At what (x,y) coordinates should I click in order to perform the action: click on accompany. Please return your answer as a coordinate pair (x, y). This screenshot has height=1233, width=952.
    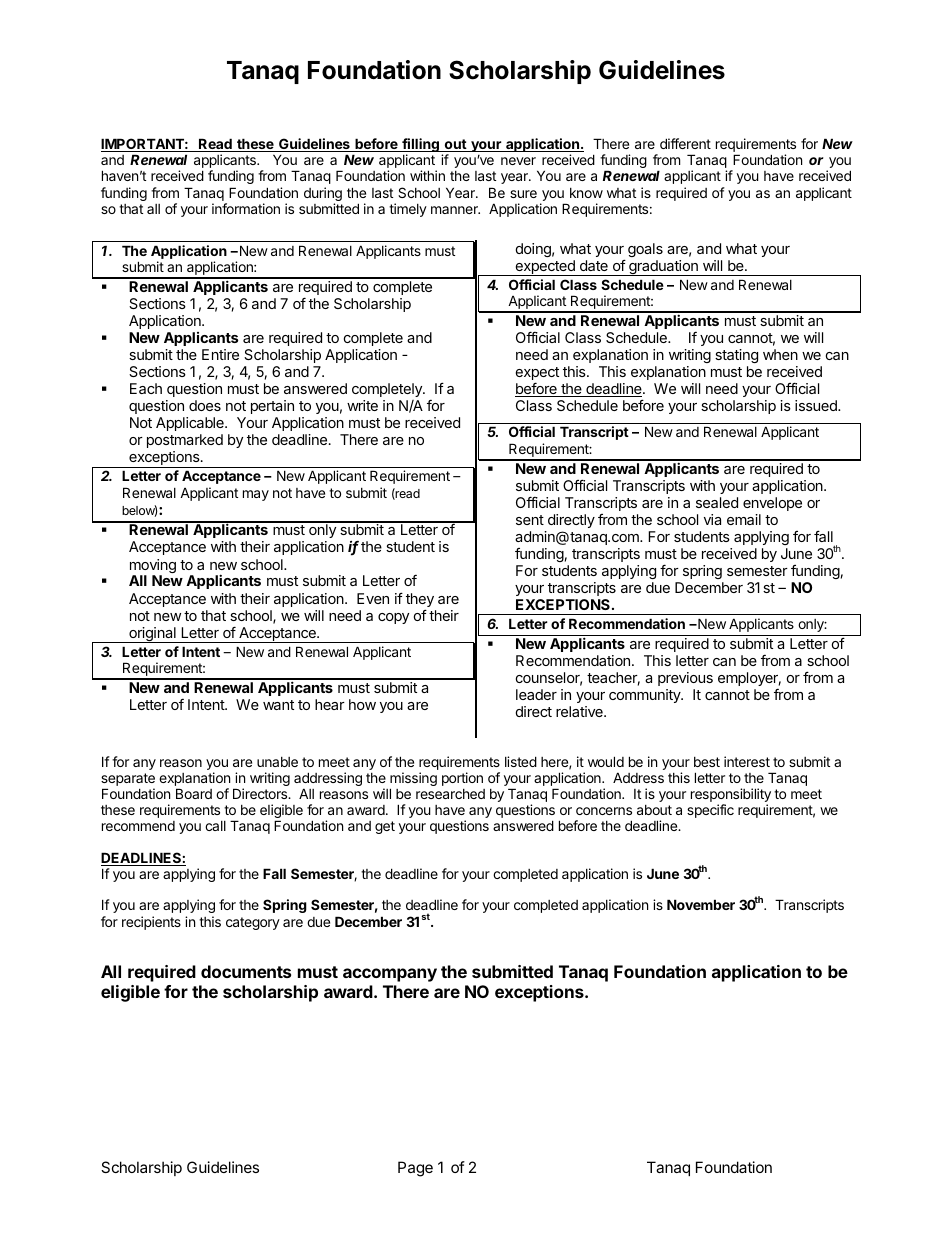
    Looking at the image, I should click on (390, 975).
